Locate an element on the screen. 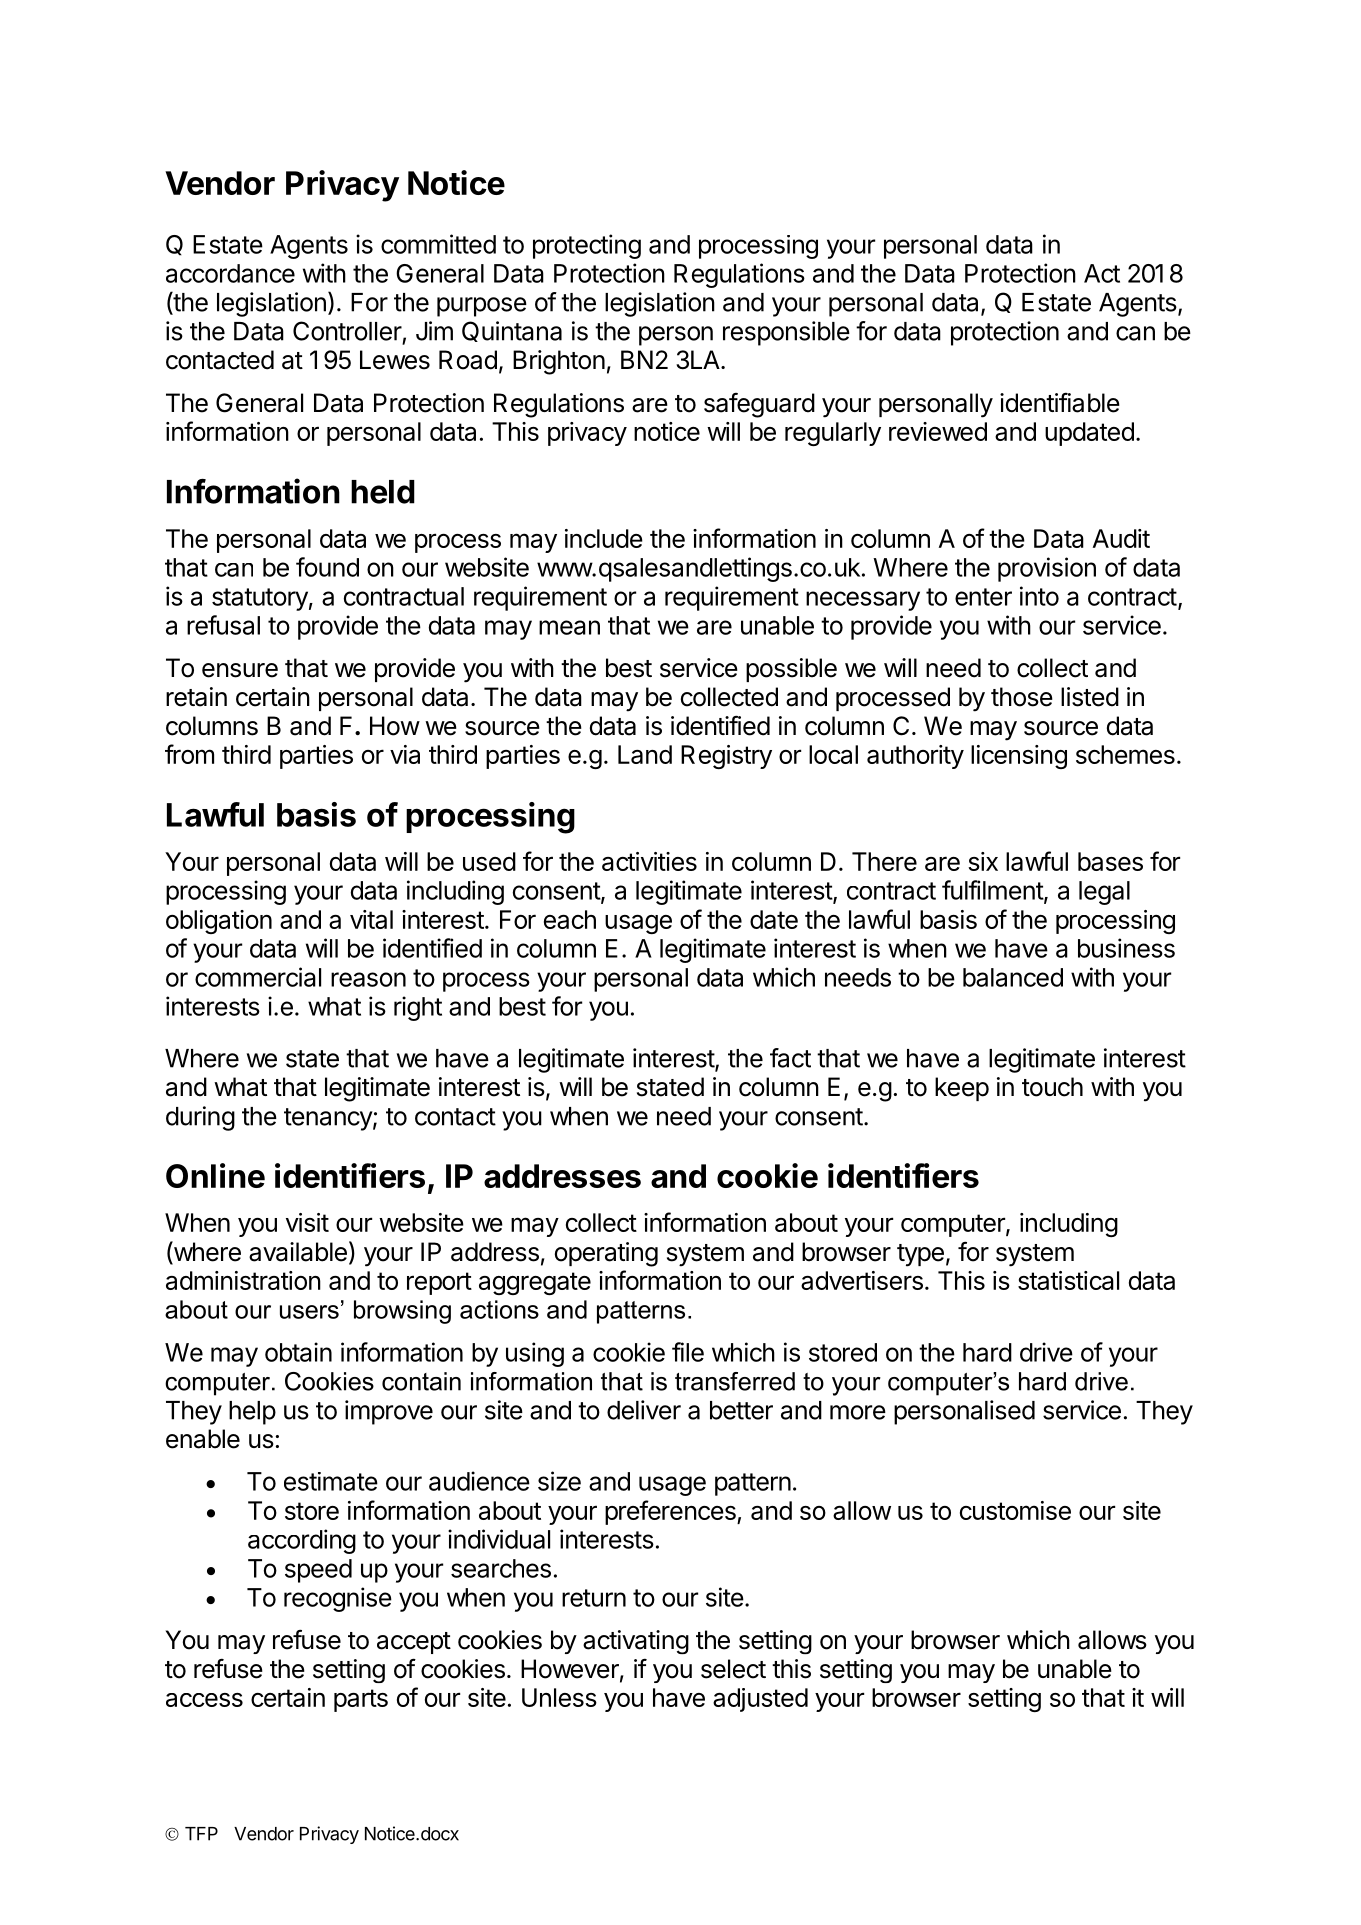 Image resolution: width=1361 pixels, height=1925 pixels. ensure is located at coordinates (240, 670).
